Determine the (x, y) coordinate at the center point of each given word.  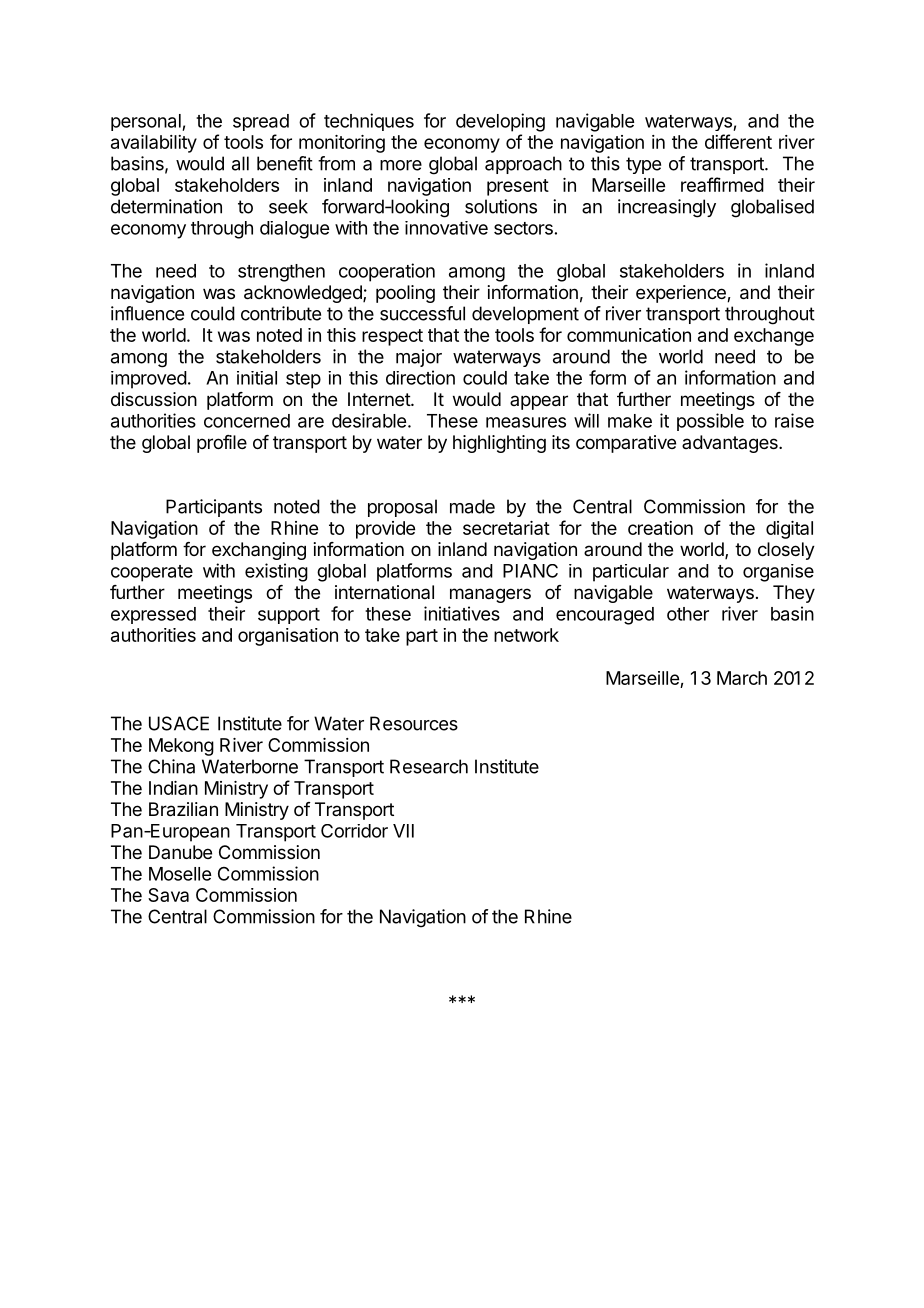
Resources (414, 723)
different (738, 141)
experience (682, 294)
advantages (731, 444)
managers (490, 595)
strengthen (281, 273)
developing (500, 122)
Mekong (181, 747)
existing (276, 572)
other (688, 614)
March (742, 678)
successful (422, 313)
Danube (180, 852)
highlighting (499, 444)
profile (222, 444)
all (240, 163)
